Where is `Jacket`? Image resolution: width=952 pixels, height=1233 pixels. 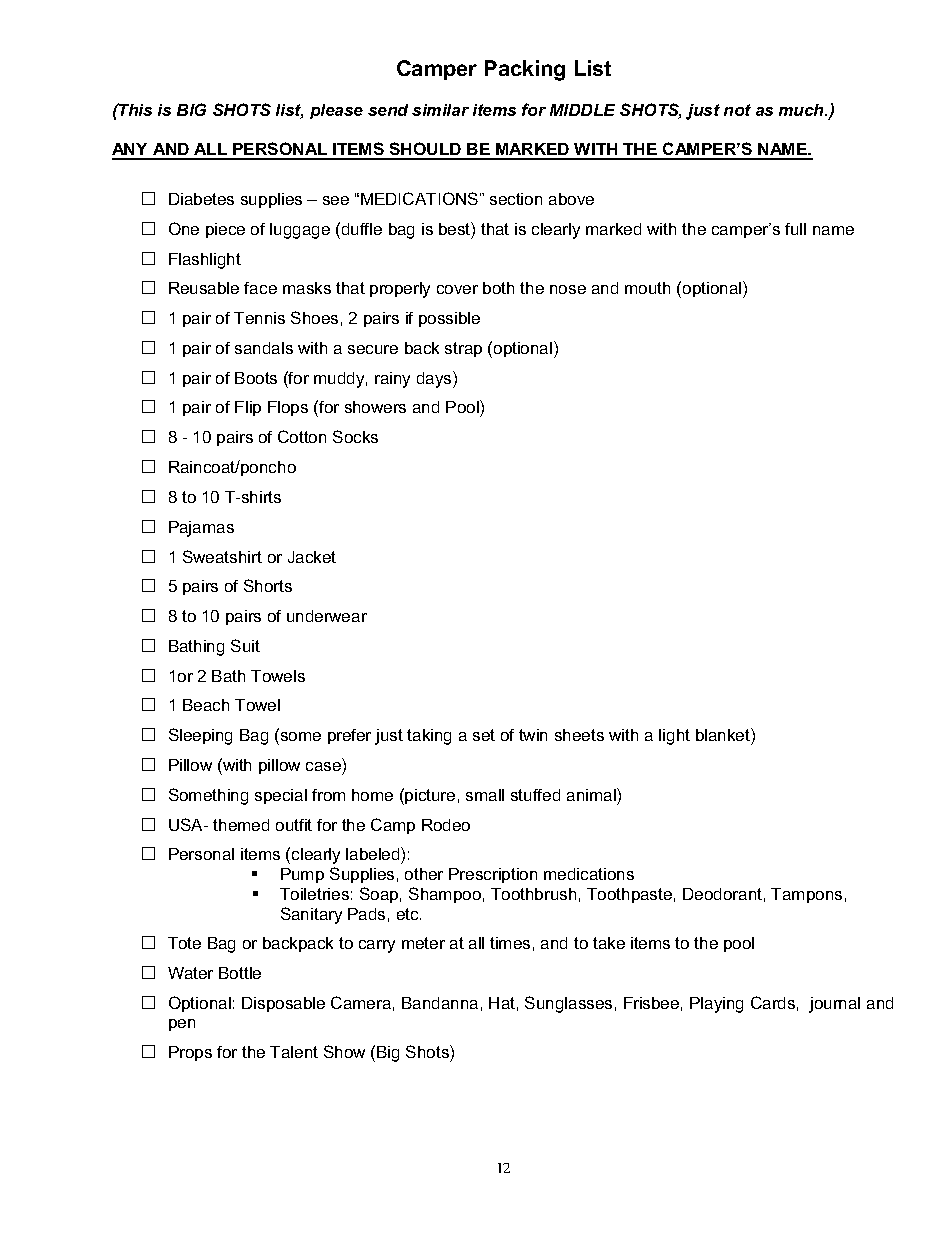 Jacket is located at coordinates (312, 557).
